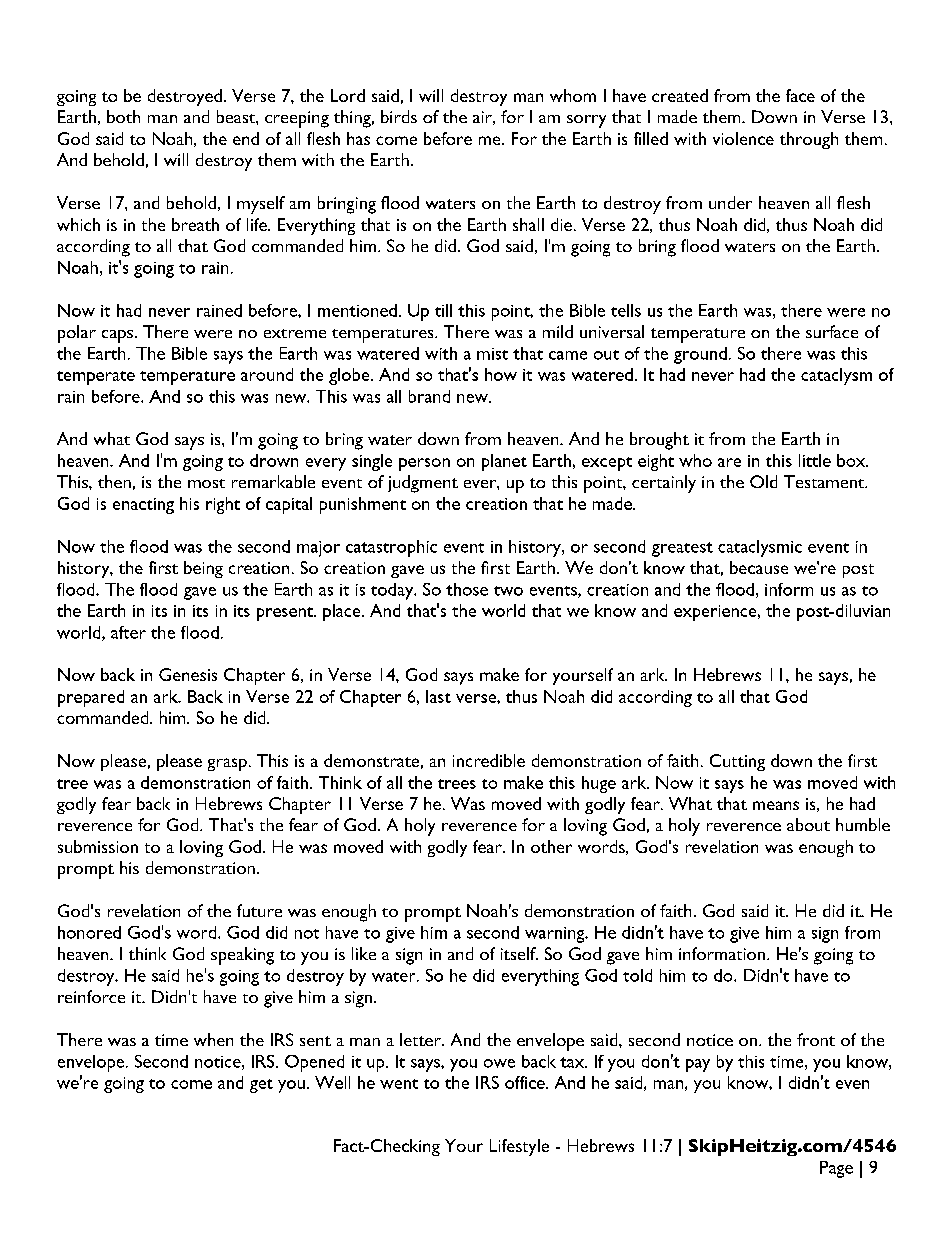 Image resolution: width=952 pixels, height=1233 pixels. Describe the element at coordinates (526, 1082) in the document. I see `office` at that location.
